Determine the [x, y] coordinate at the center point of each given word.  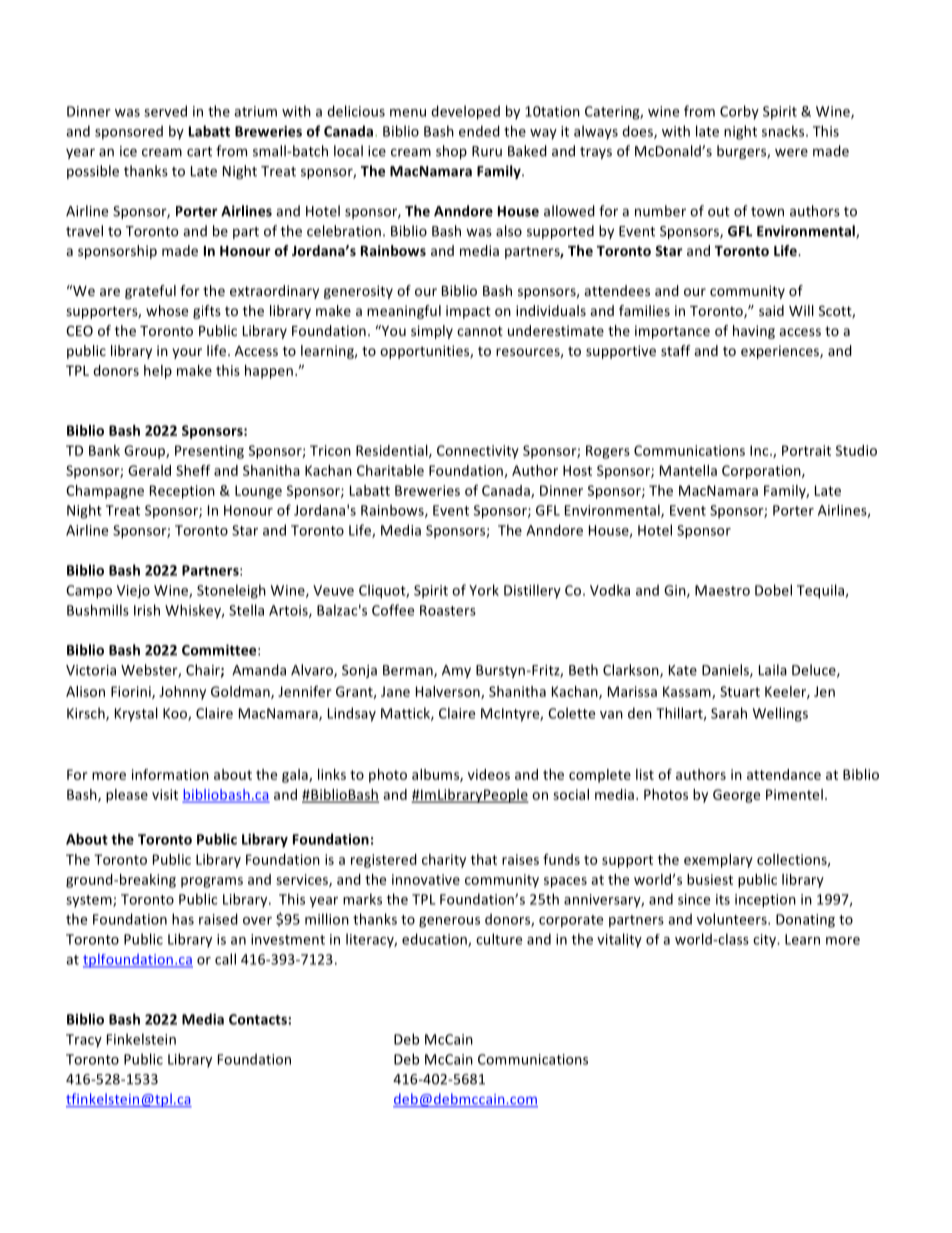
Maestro [722, 590]
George [736, 796]
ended [479, 131]
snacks [784, 131]
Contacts [259, 1019]
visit [165, 794]
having [754, 332]
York [484, 590]
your [187, 353]
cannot [480, 331]
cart [199, 152]
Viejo [133, 591]
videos [489, 774]
